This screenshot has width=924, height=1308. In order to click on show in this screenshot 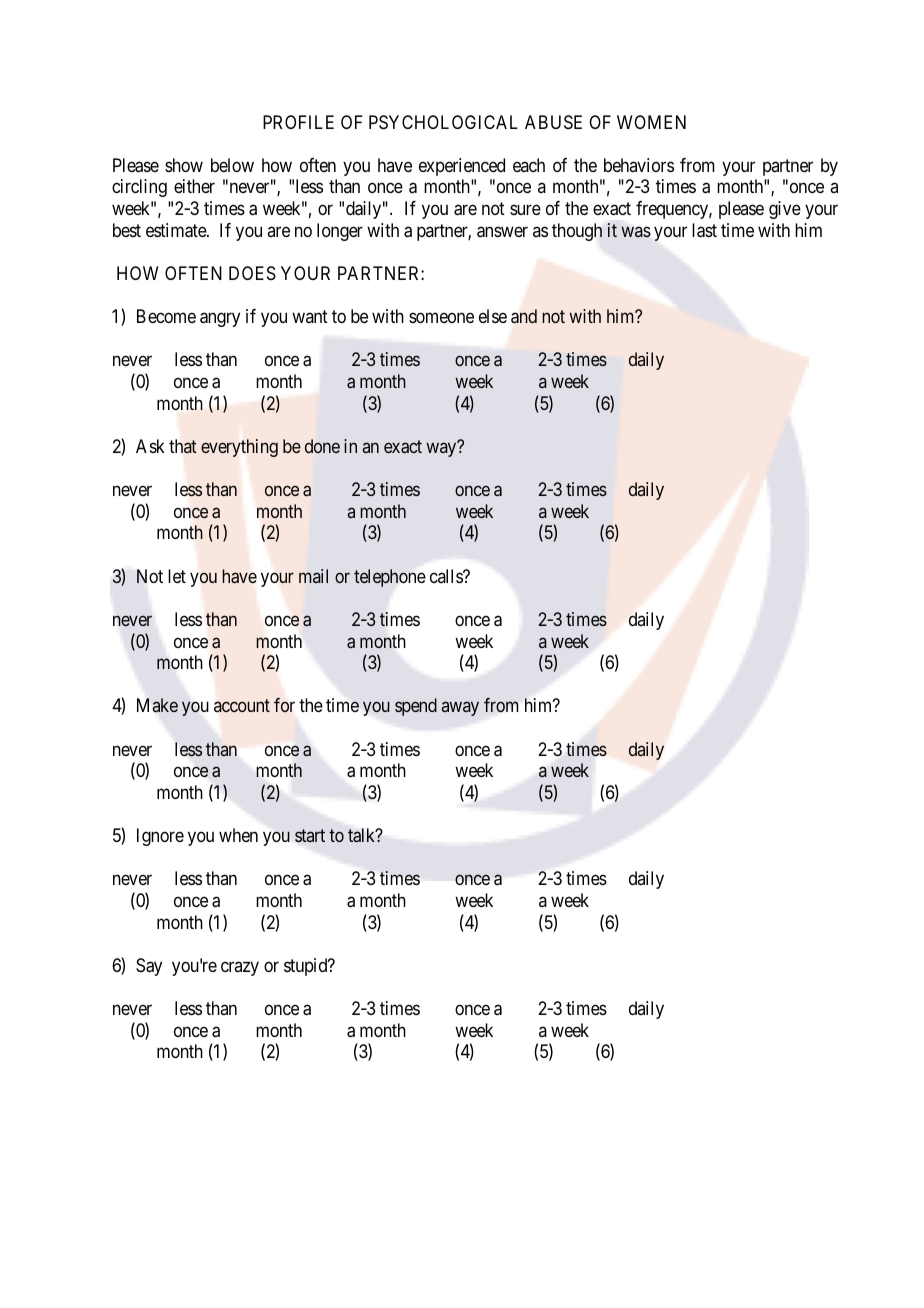, I will do `click(184, 165)`.
